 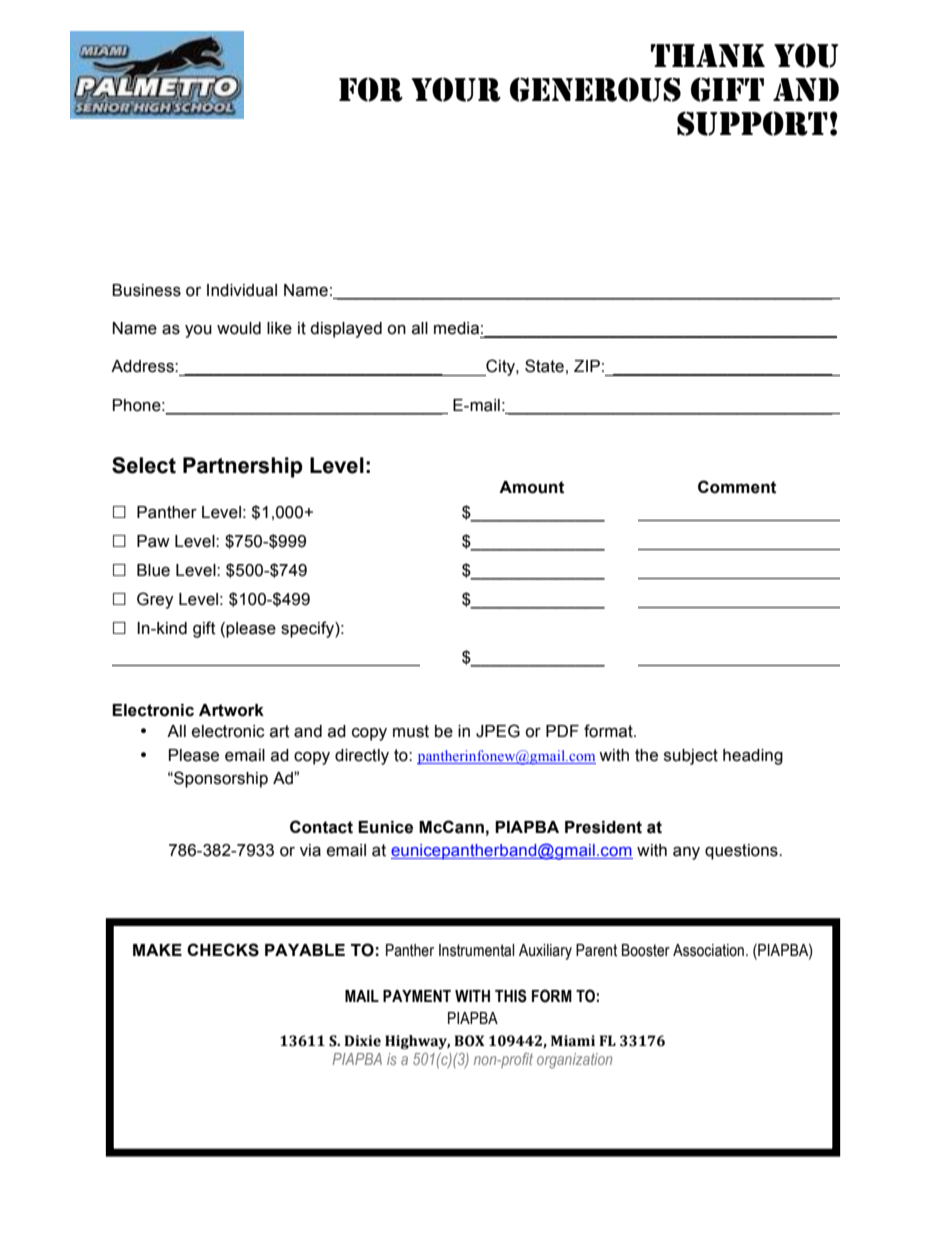 What do you see at coordinates (737, 487) in the image?
I see `Comment` at bounding box center [737, 487].
